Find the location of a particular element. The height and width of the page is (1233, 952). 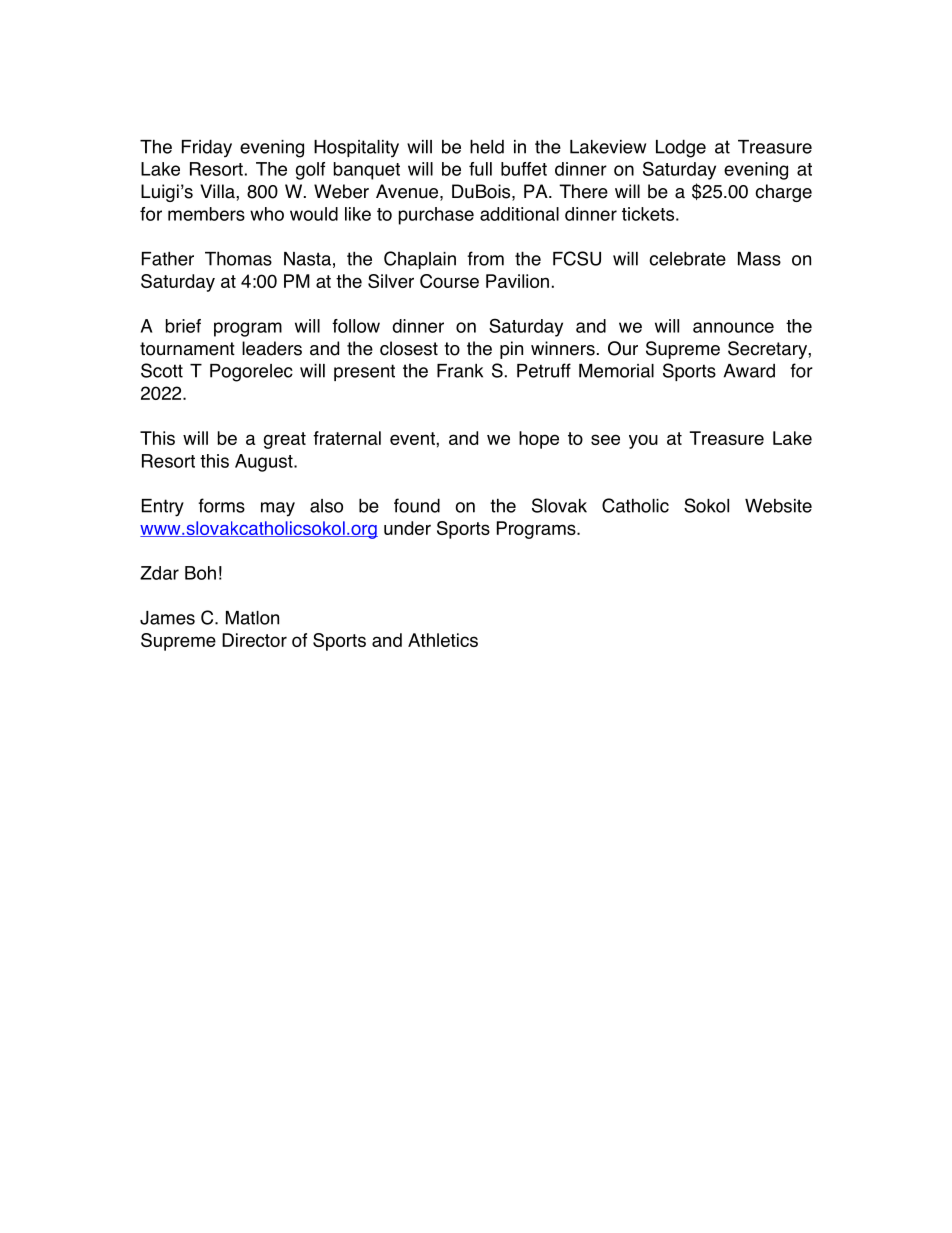

Friday is located at coordinates (207, 148).
